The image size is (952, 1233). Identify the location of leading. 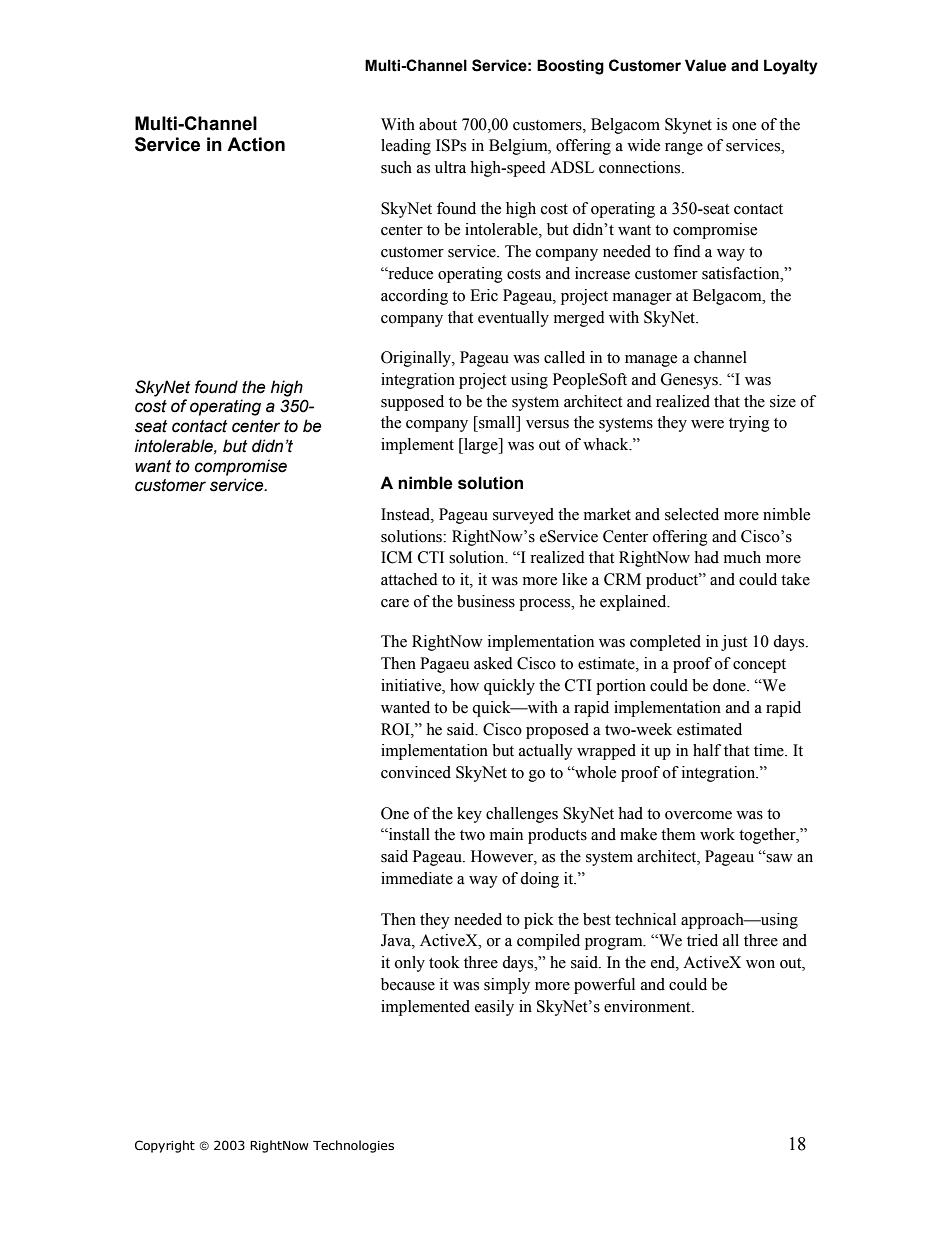
(406, 147).
